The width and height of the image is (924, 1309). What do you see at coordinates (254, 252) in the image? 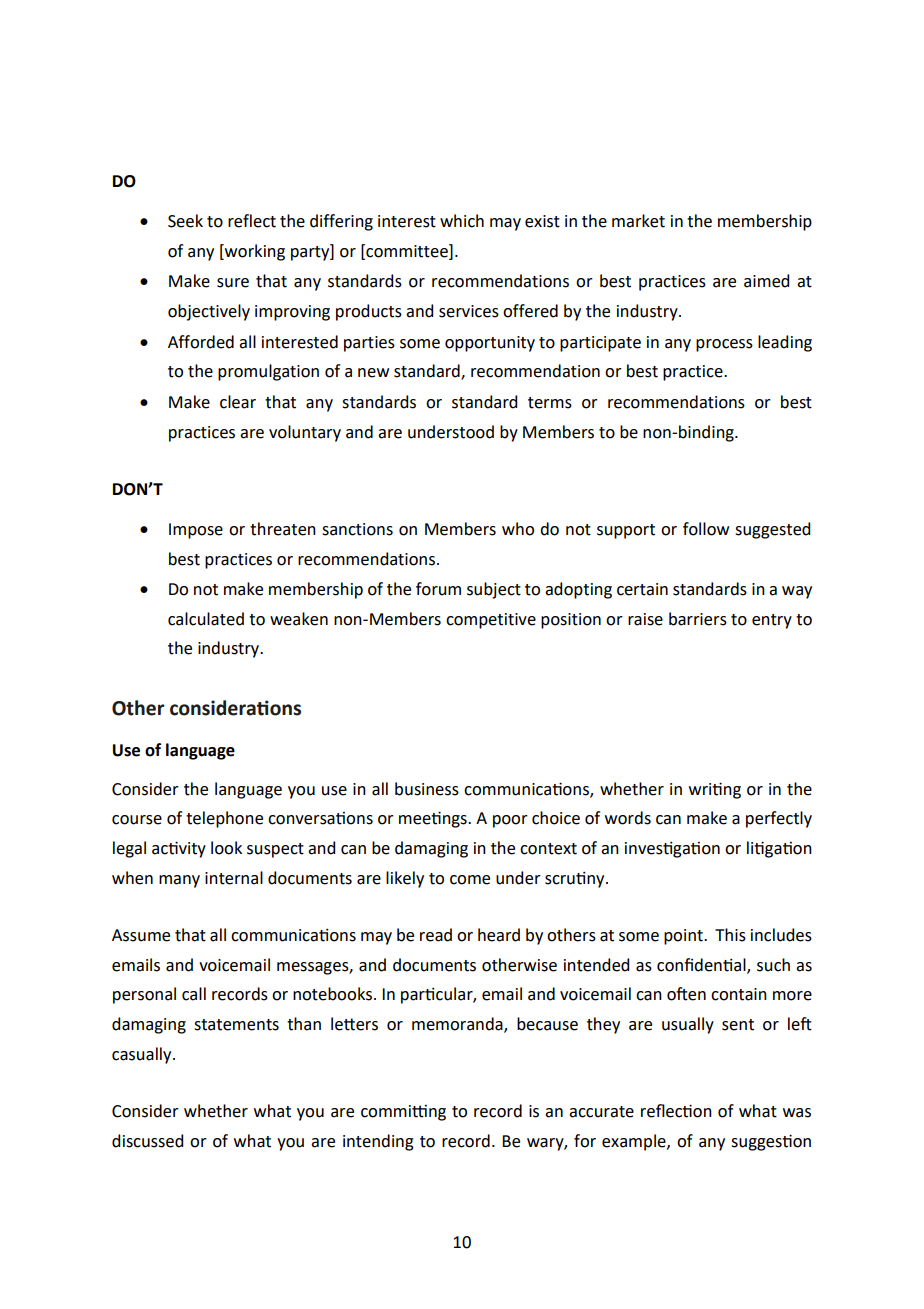
I see `working` at bounding box center [254, 252].
